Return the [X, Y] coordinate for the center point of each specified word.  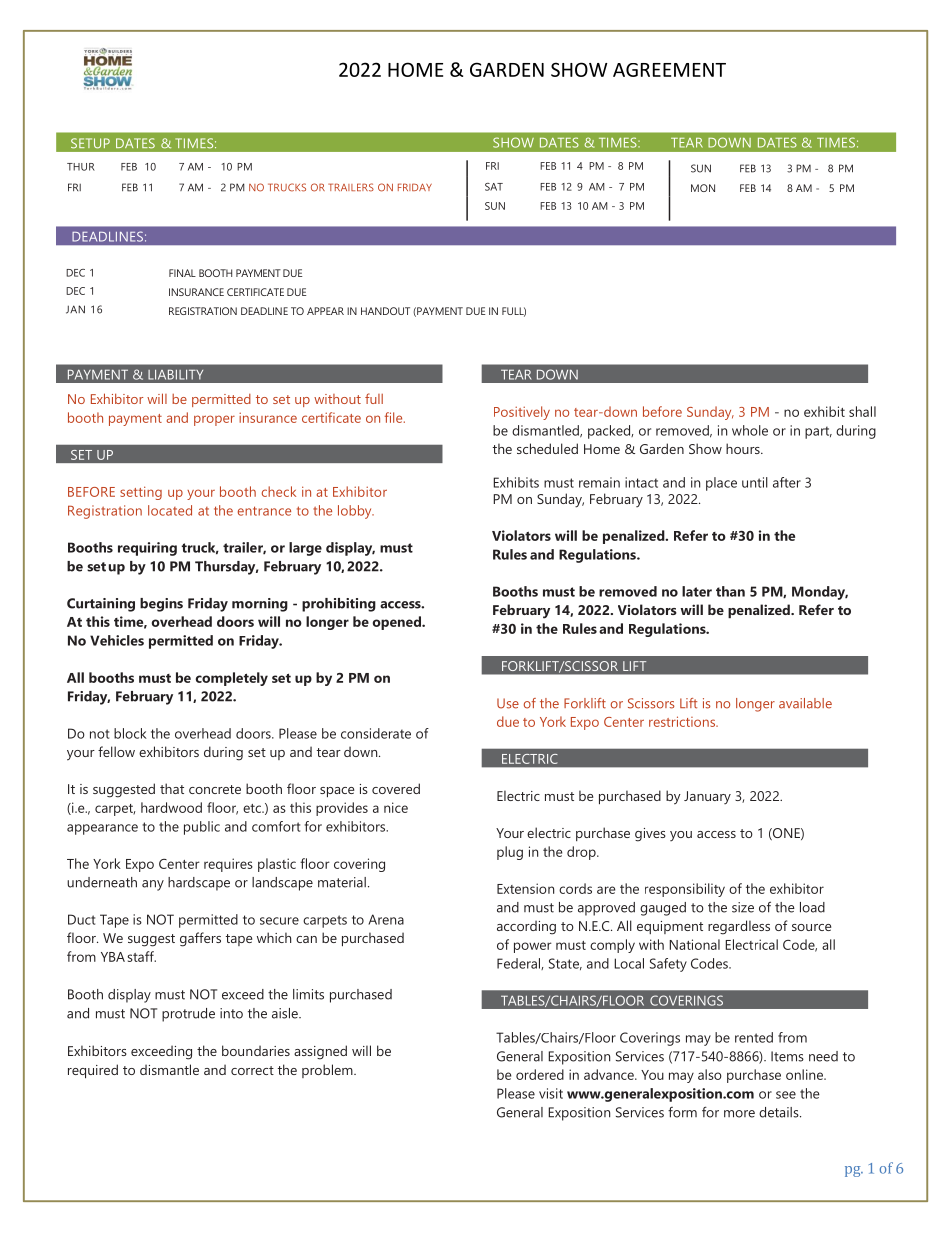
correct [252, 1070]
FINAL [182, 273]
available [805, 703]
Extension [525, 888]
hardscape [199, 884]
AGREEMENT [669, 70]
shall [862, 411]
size [743, 907]
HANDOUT [385, 311]
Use [508, 703]
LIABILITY [175, 374]
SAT [494, 187]
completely [232, 679]
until [755, 482]
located [170, 510]
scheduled [547, 448]
